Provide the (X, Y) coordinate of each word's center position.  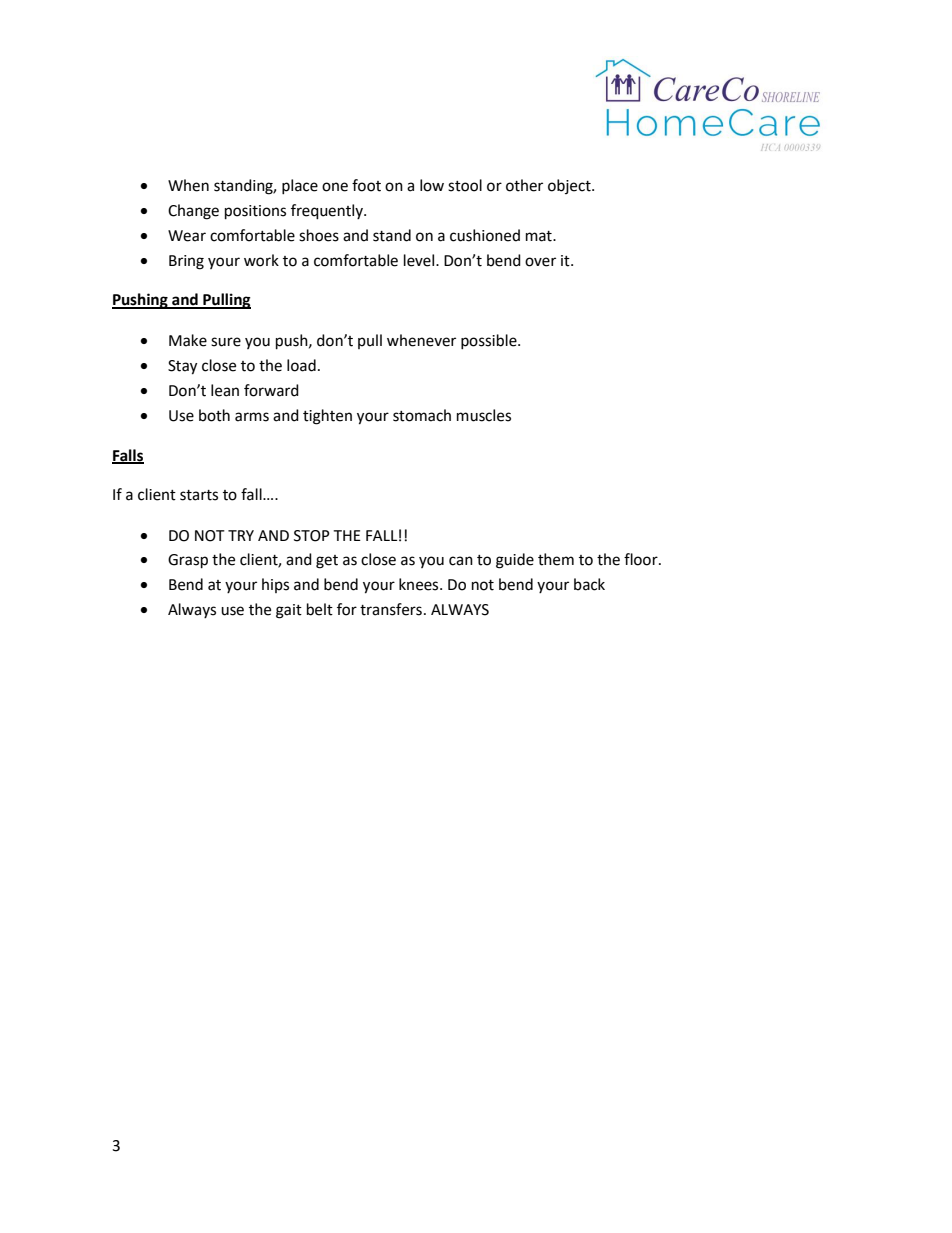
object (570, 186)
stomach (422, 415)
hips (275, 585)
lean (225, 390)
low (432, 185)
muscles (484, 415)
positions (255, 212)
